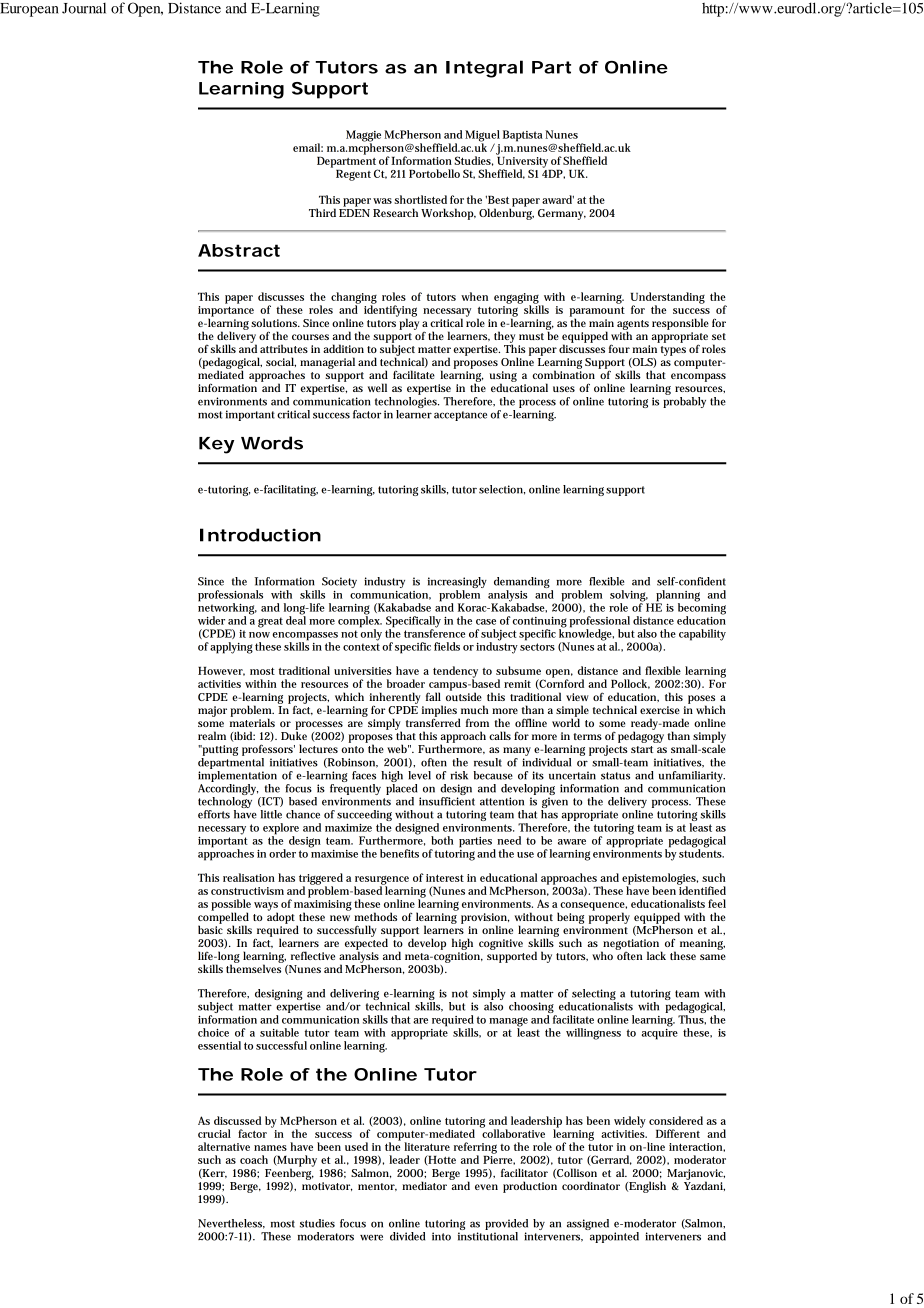 The width and height of the screenshot is (924, 1308). Describe the element at coordinates (363, 137) in the screenshot. I see `Maggie` at that location.
